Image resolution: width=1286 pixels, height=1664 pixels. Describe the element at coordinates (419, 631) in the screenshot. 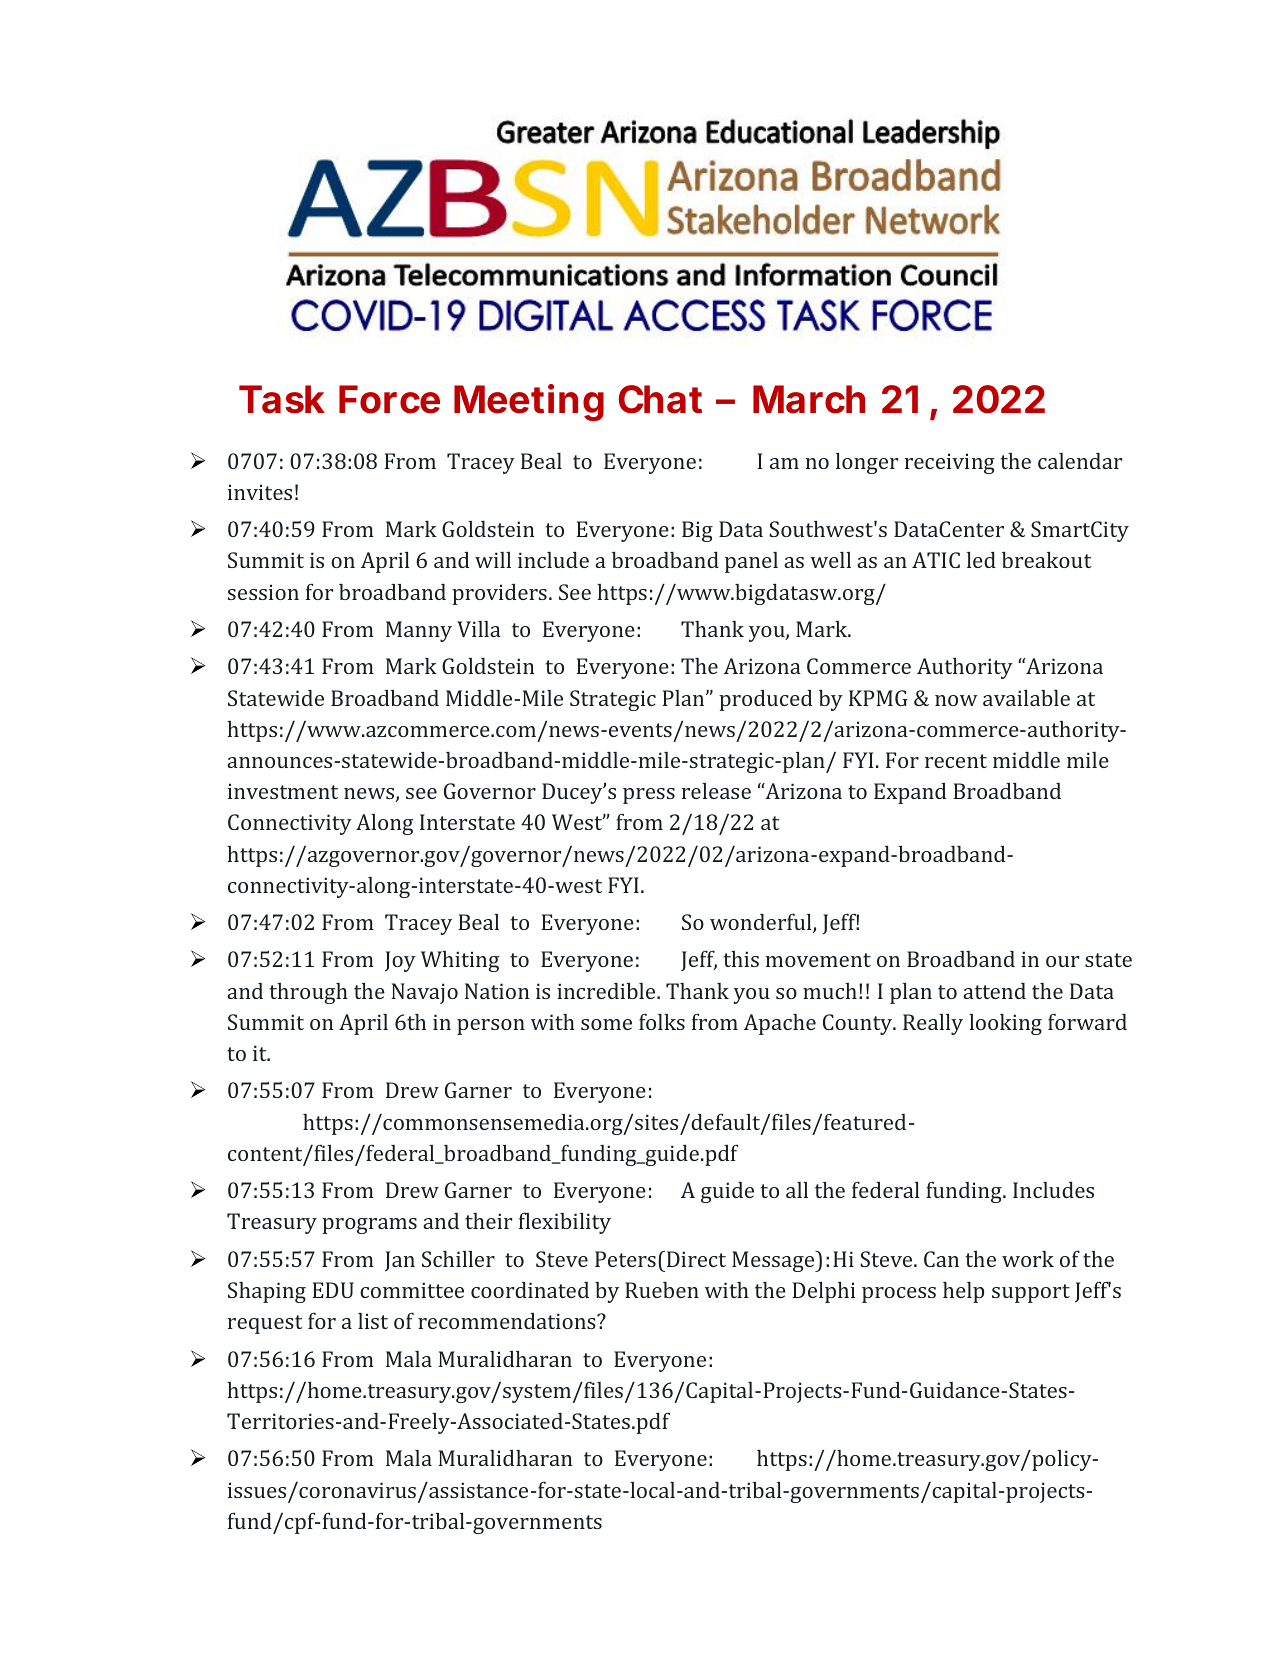

I see `Manny` at that location.
